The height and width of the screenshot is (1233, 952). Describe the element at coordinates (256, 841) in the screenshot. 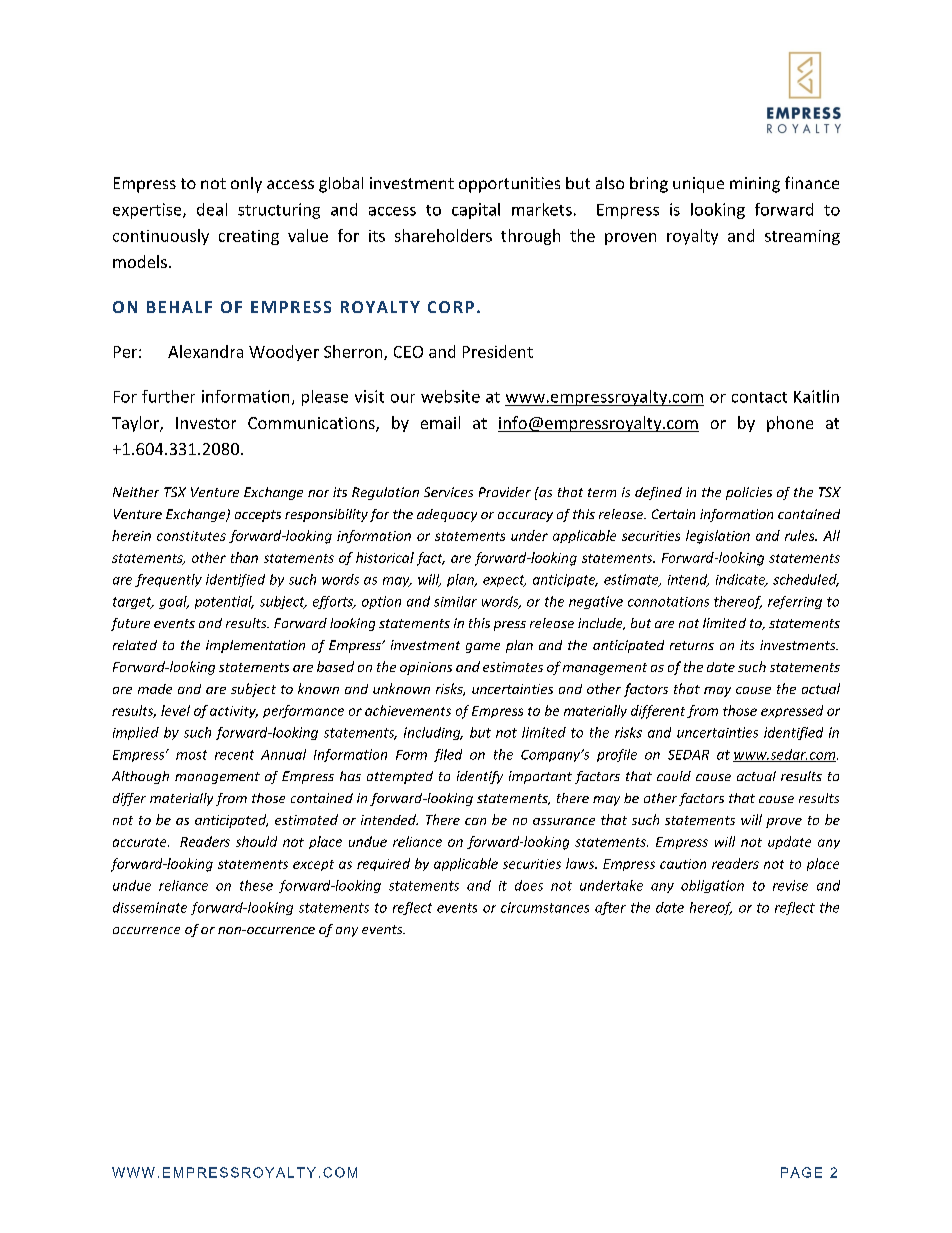

I see `should` at that location.
